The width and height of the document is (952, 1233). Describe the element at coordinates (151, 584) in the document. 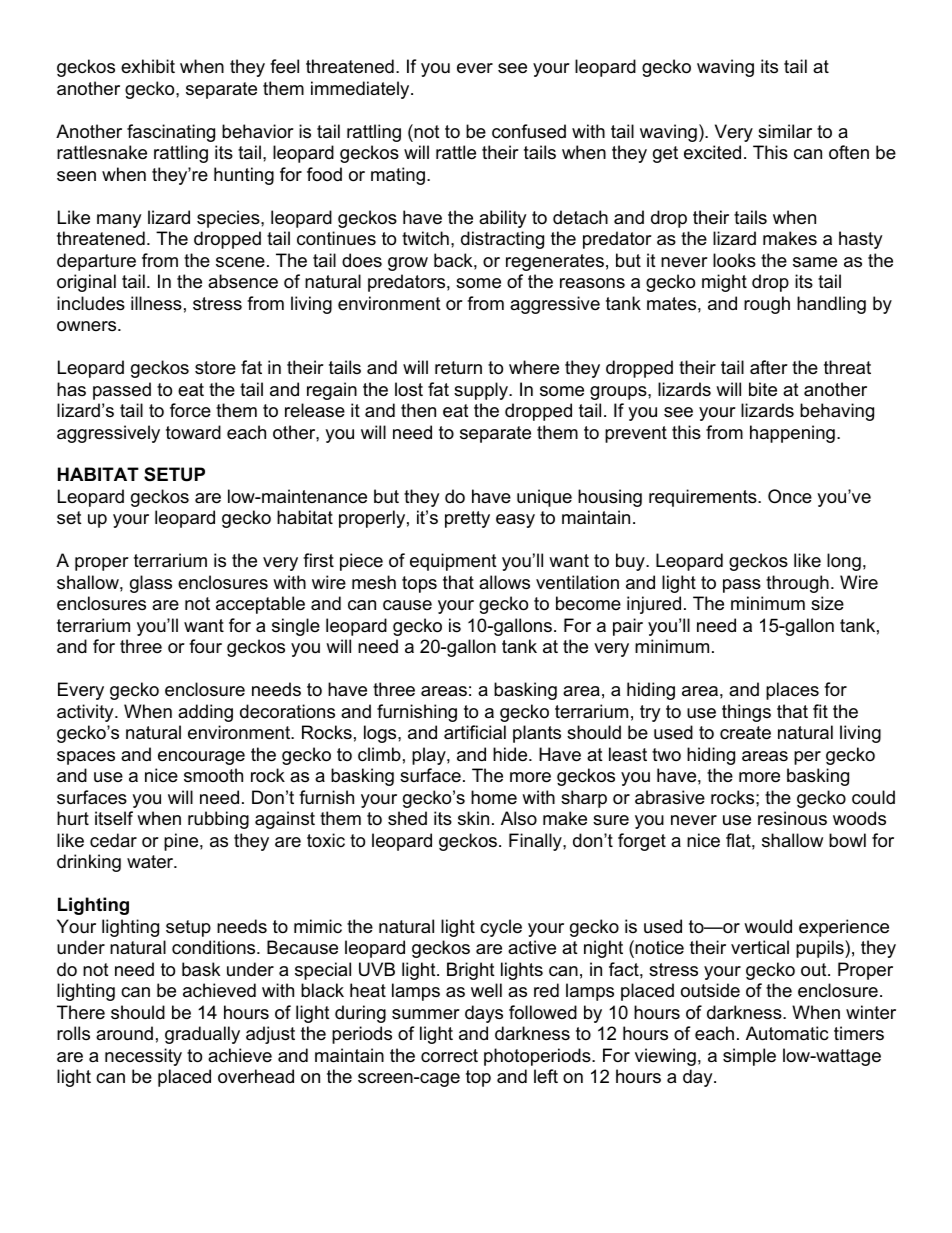

I see `glass` at that location.
